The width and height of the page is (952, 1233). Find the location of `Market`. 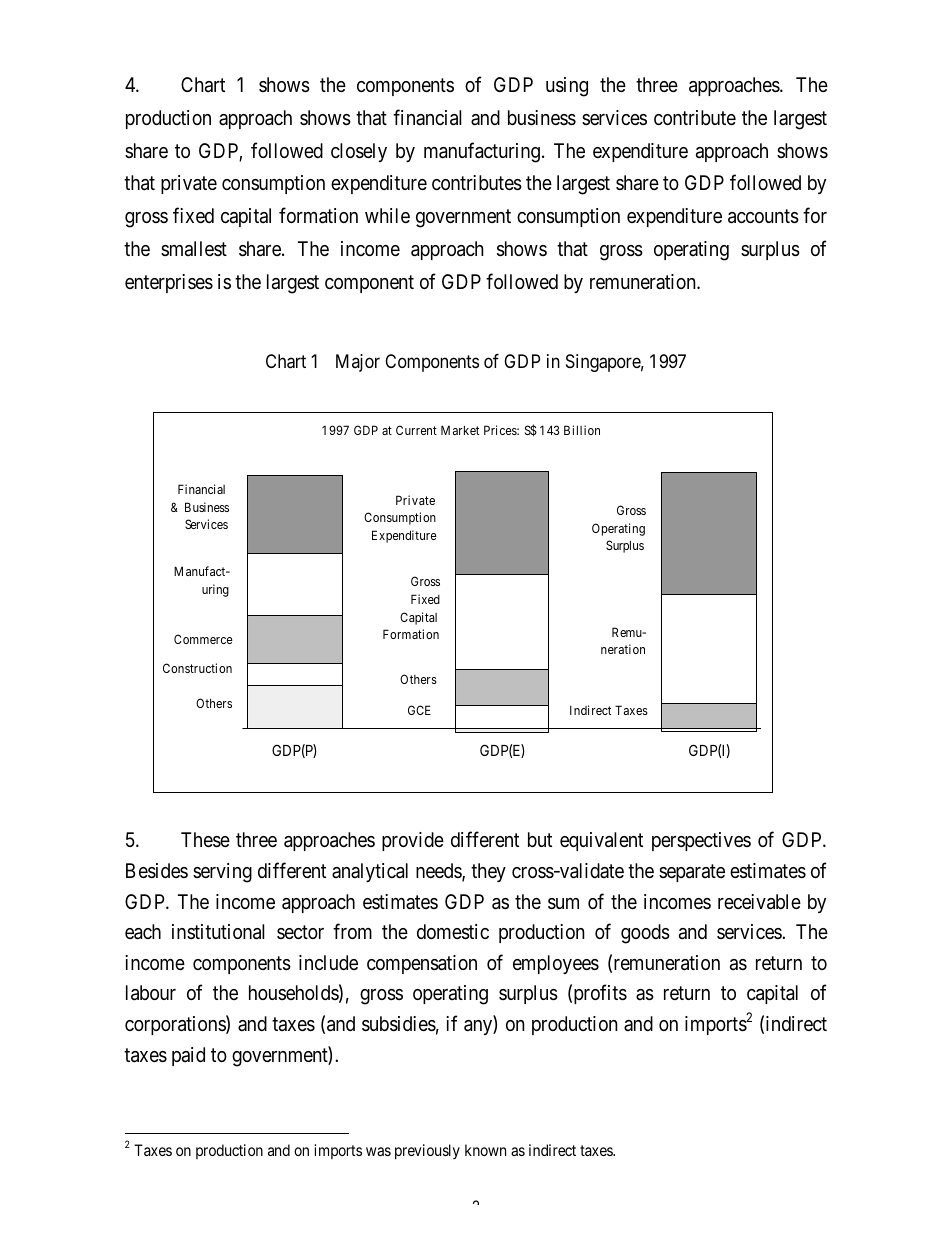

Market is located at coordinates (460, 430).
